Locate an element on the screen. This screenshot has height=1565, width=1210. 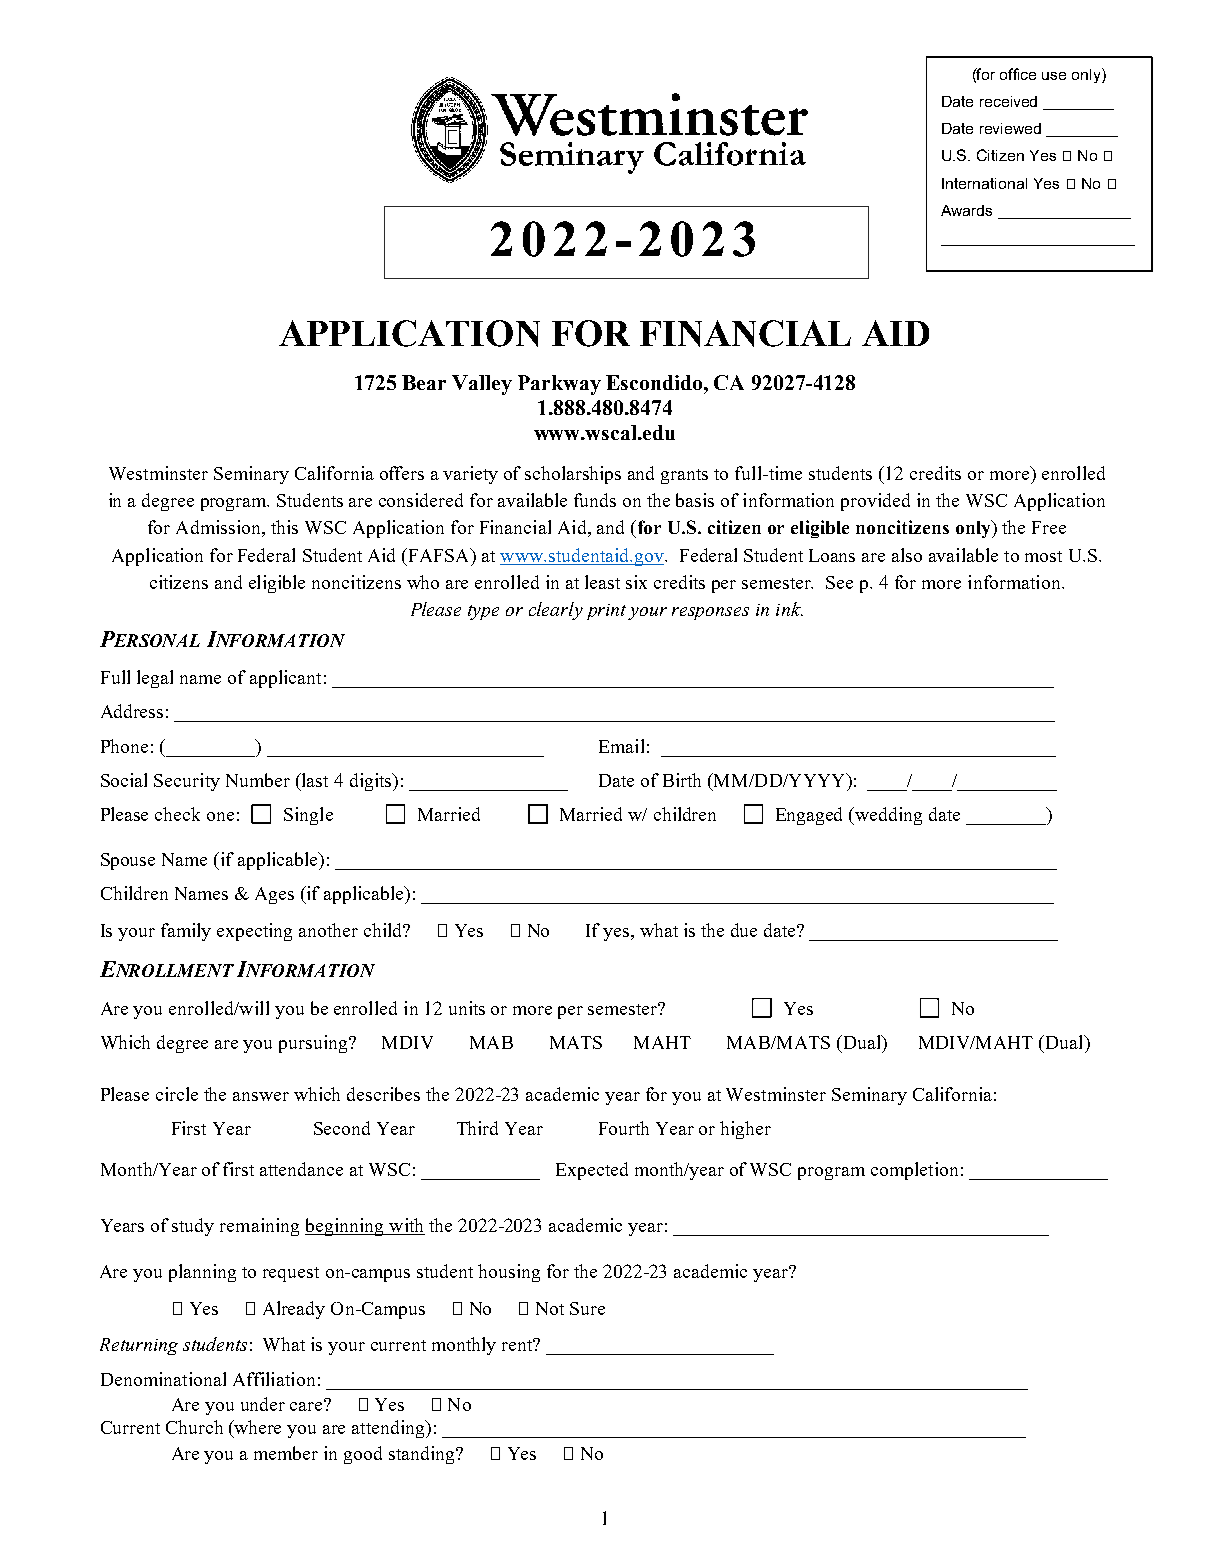
completion is located at coordinates (914, 1171).
